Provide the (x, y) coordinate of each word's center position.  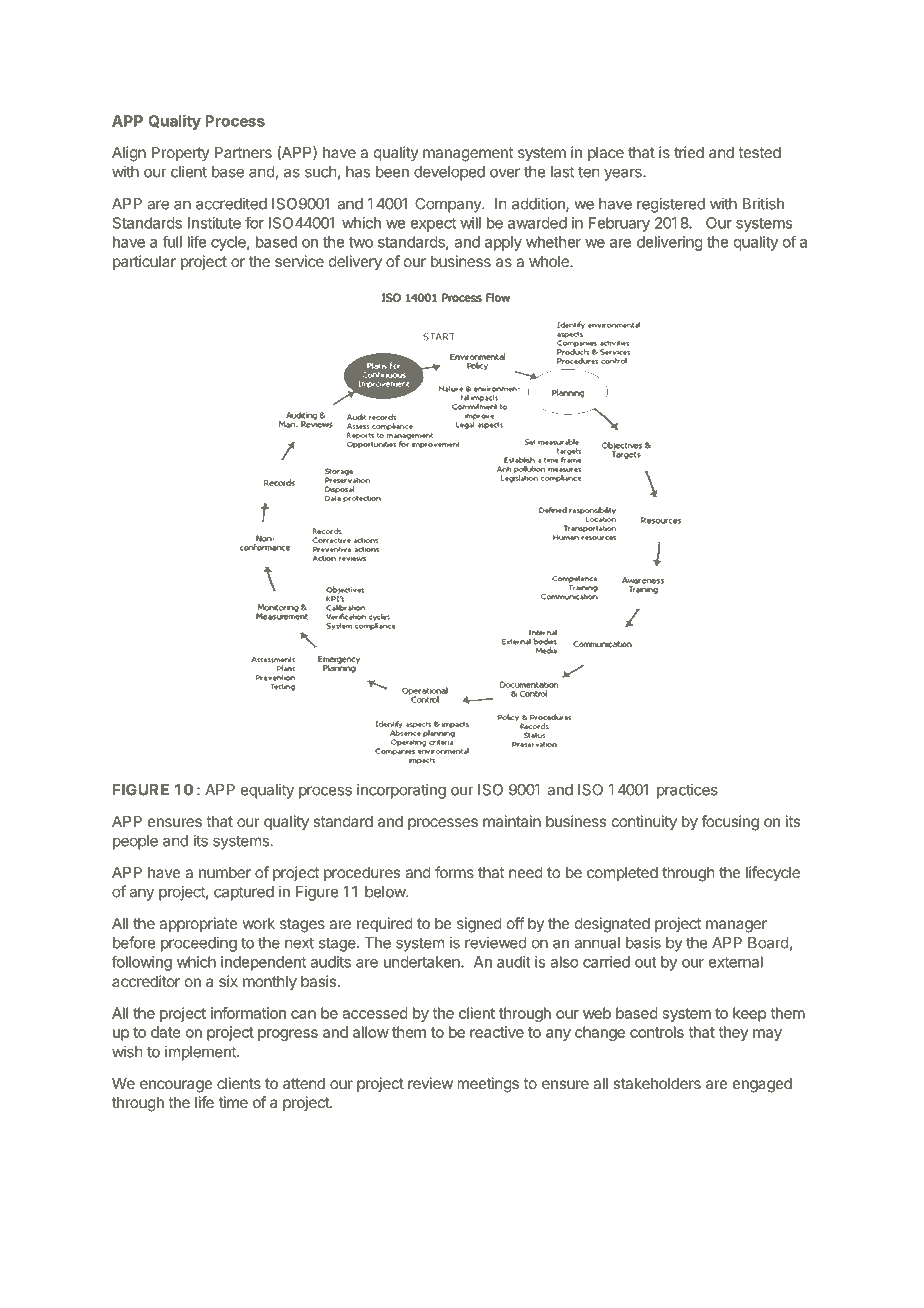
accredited (231, 203)
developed (449, 173)
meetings (488, 1085)
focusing (730, 823)
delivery (355, 262)
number (225, 872)
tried (689, 152)
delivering (670, 243)
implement (201, 1053)
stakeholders (657, 1083)
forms (454, 872)
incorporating (401, 791)
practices (687, 791)
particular (144, 262)
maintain (512, 821)
